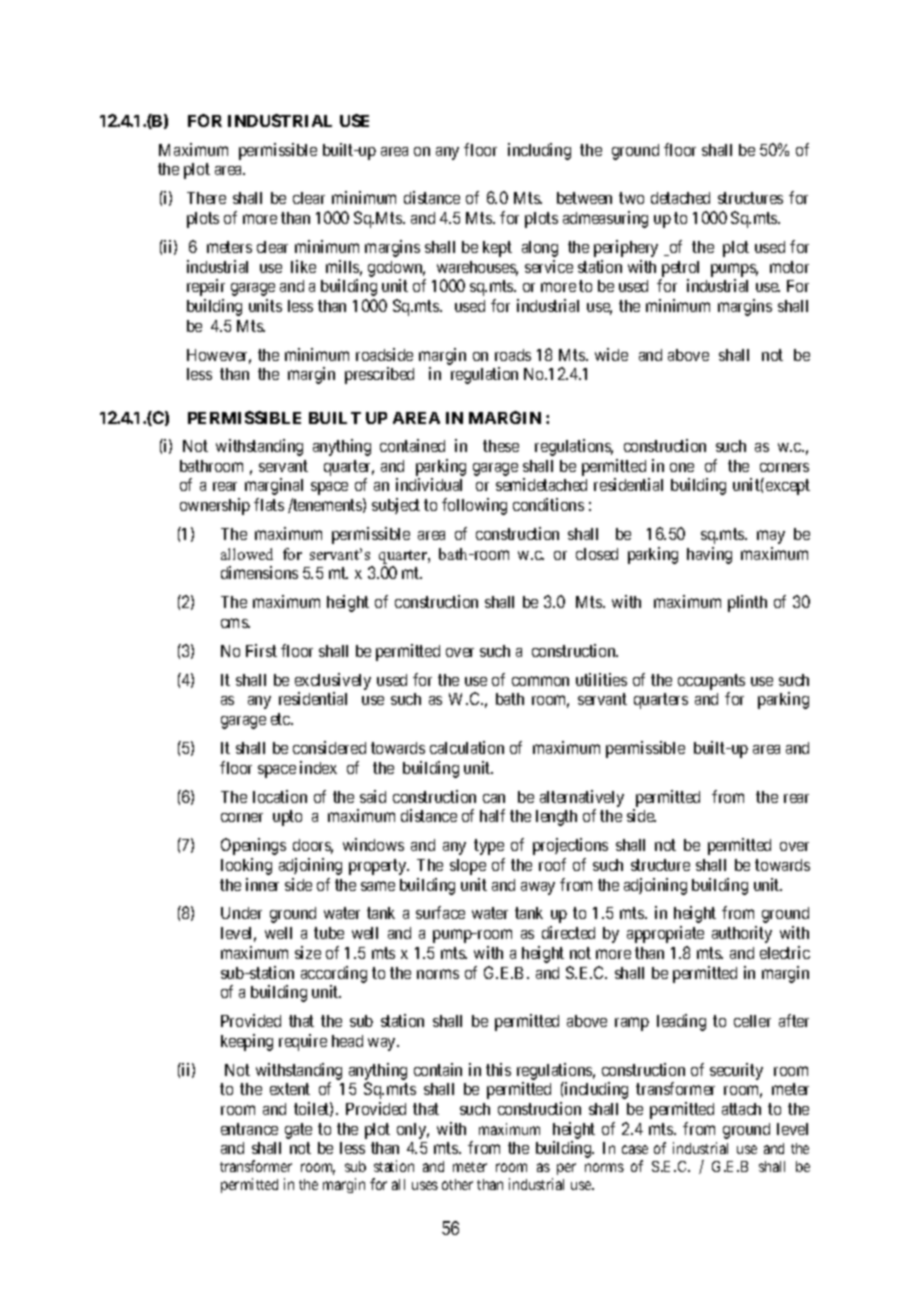 This screenshot has height=1307, width=924. Describe the element at coordinates (680, 269) in the screenshot. I see `petrol` at that location.
